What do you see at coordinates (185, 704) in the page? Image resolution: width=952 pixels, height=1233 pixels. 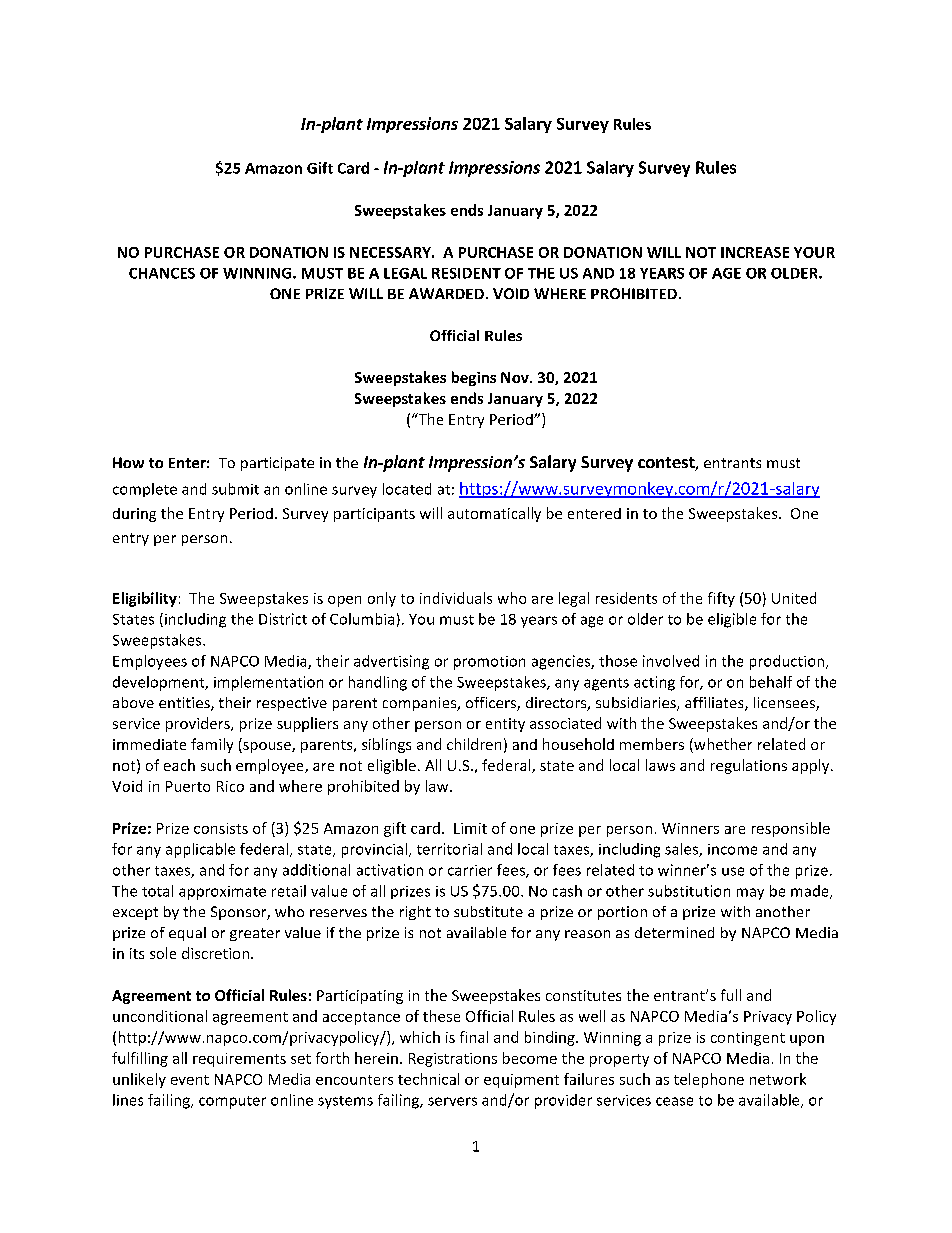 I see `entities` at bounding box center [185, 704].
